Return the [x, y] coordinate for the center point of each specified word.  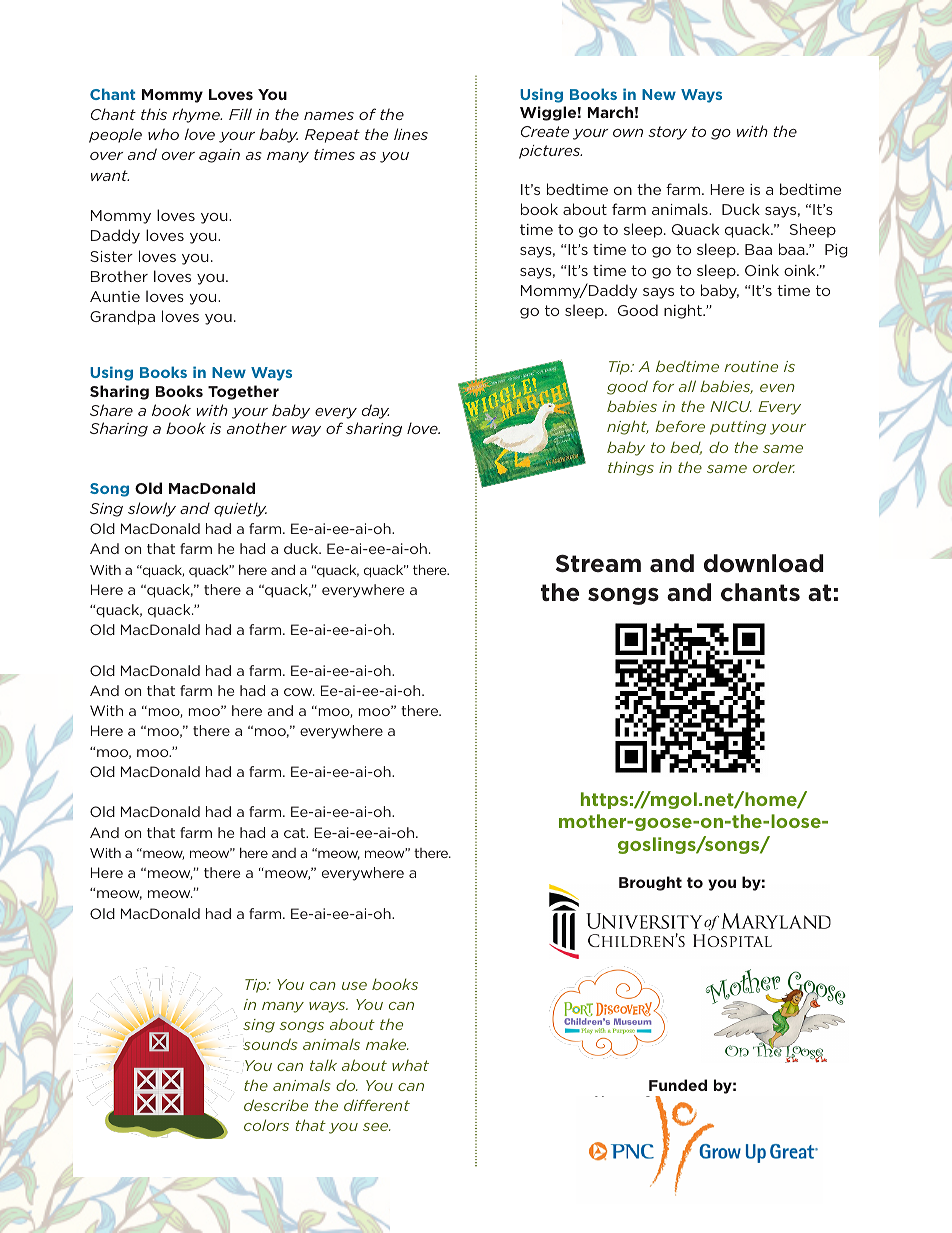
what [410, 1065]
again [219, 156]
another [257, 428]
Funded [678, 1085]
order [774, 467]
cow [299, 692]
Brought [650, 883]
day [375, 411]
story [667, 133]
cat [296, 833]
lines [411, 134]
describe [276, 1105]
